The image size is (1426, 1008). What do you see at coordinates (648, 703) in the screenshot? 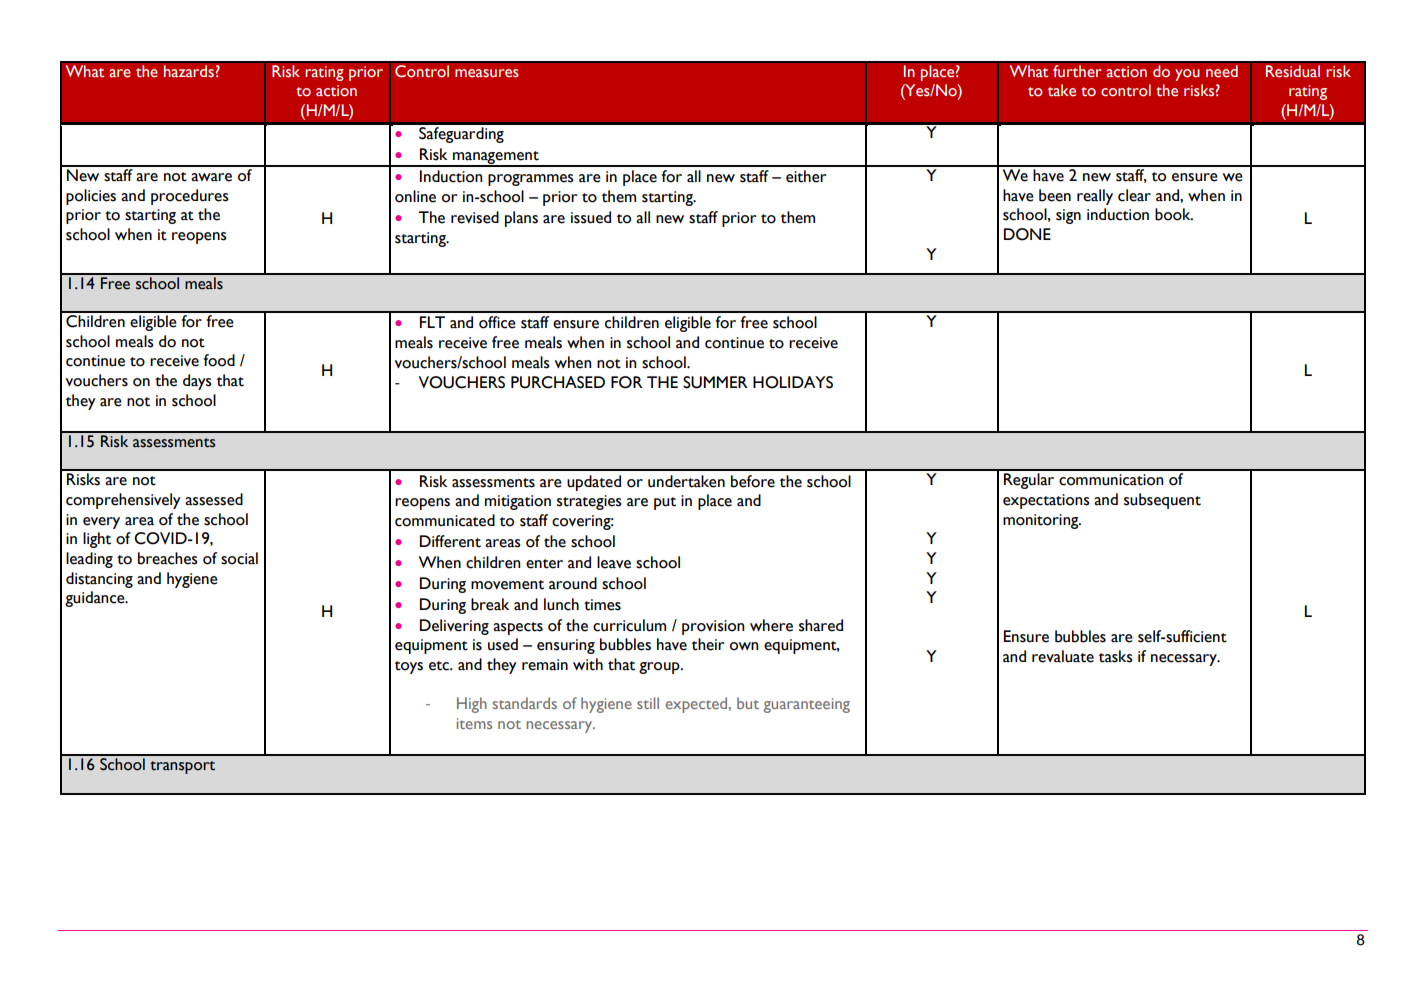
I see `still` at bounding box center [648, 703].
